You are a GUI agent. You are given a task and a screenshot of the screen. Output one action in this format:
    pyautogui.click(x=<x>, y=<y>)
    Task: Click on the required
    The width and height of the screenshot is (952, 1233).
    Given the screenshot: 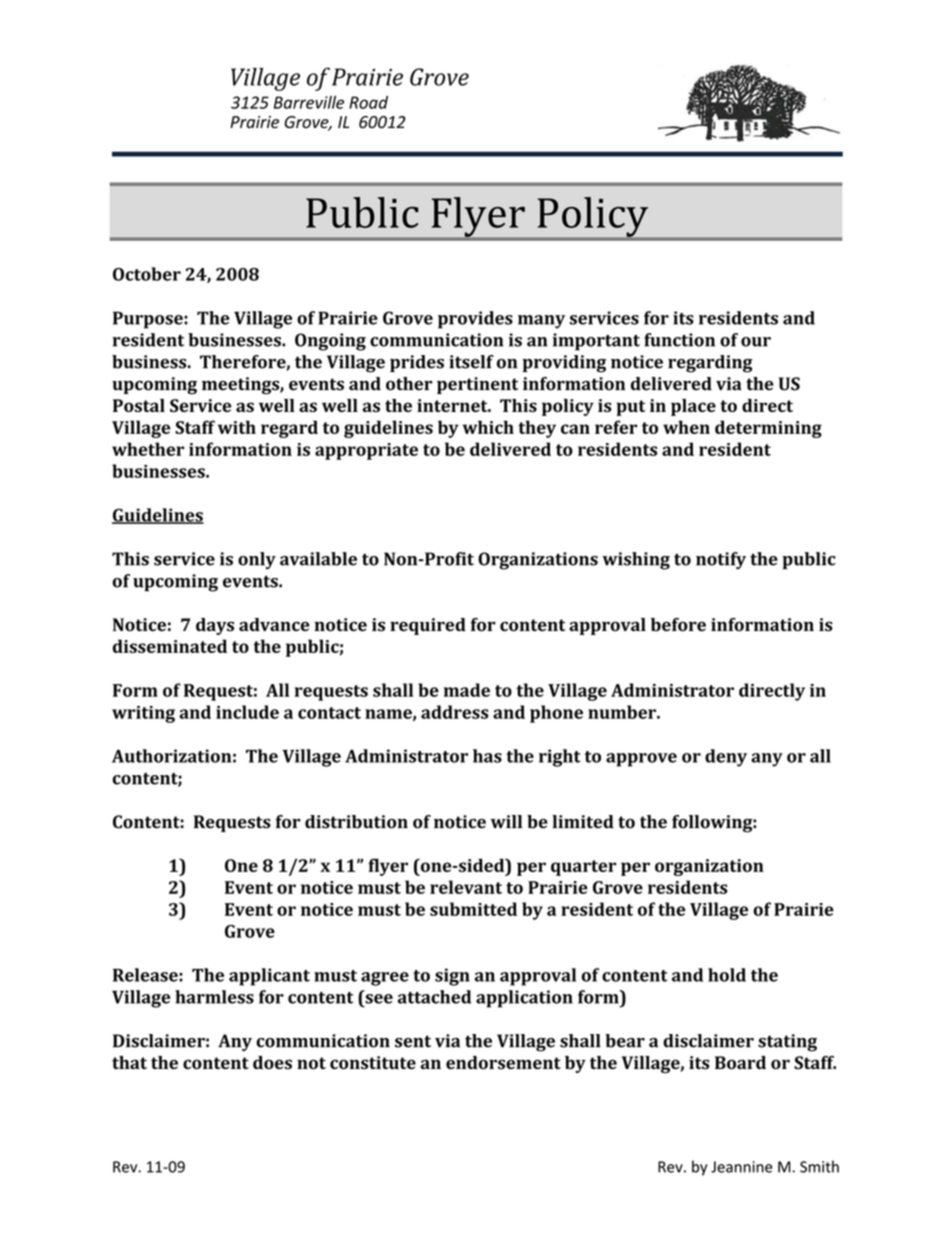 What is the action you would take?
    pyautogui.click(x=428, y=626)
